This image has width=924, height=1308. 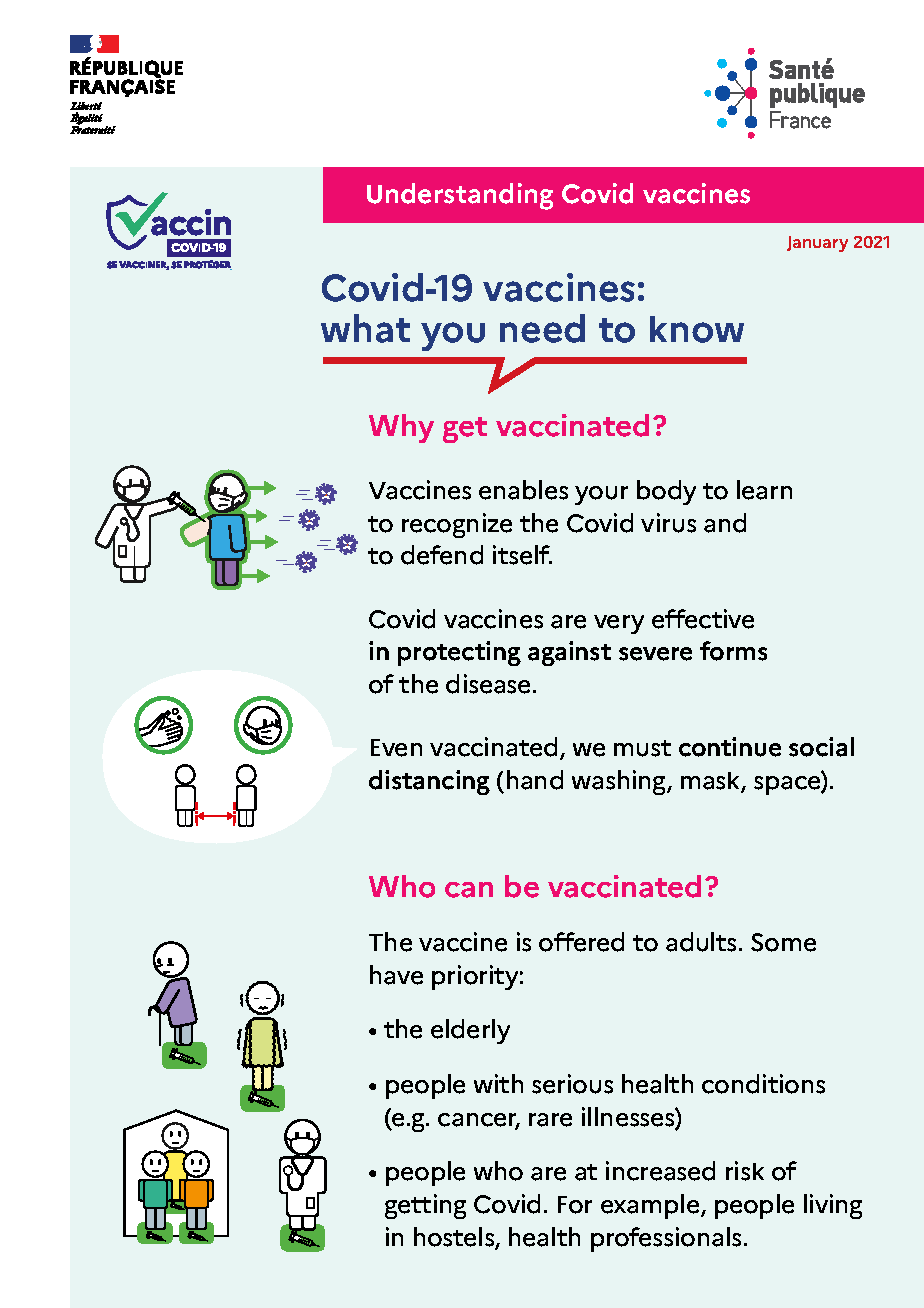 What do you see at coordinates (581, 942) in the image?
I see `offered` at bounding box center [581, 942].
